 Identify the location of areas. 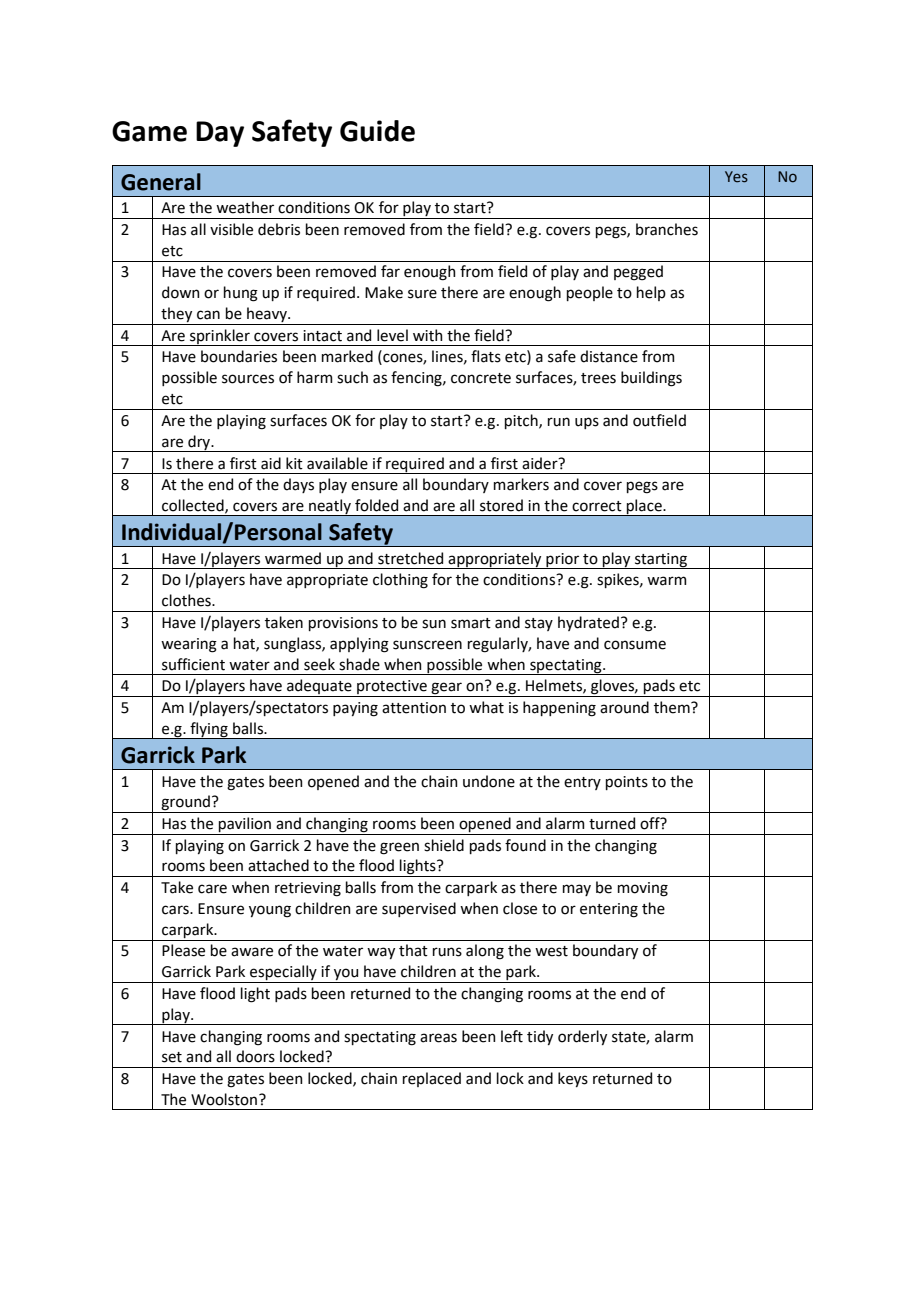
(438, 1038).
